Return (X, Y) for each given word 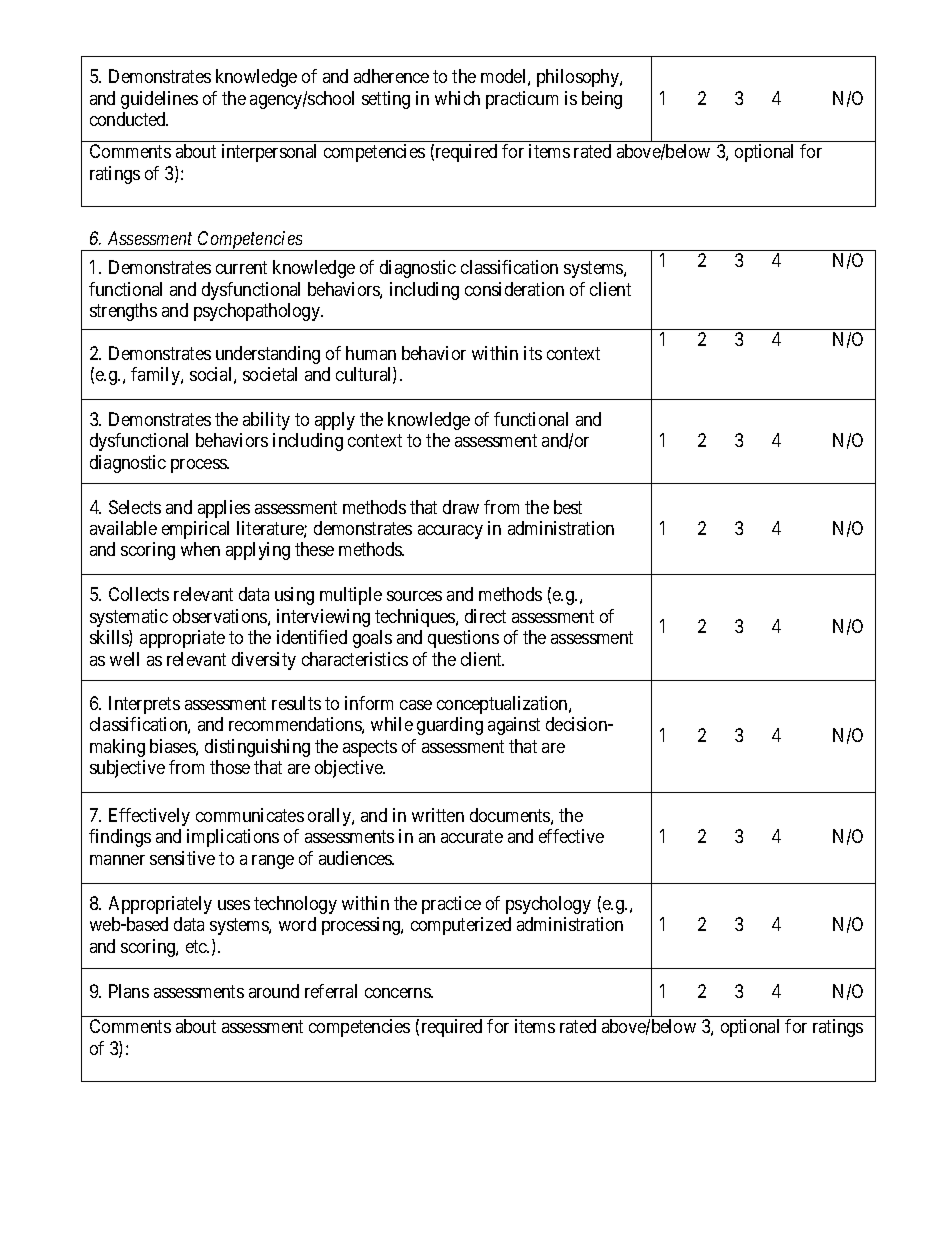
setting (386, 100)
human (371, 353)
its (533, 353)
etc (197, 946)
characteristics (355, 659)
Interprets (144, 705)
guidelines (159, 100)
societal (270, 374)
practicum (522, 100)
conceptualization (503, 705)
